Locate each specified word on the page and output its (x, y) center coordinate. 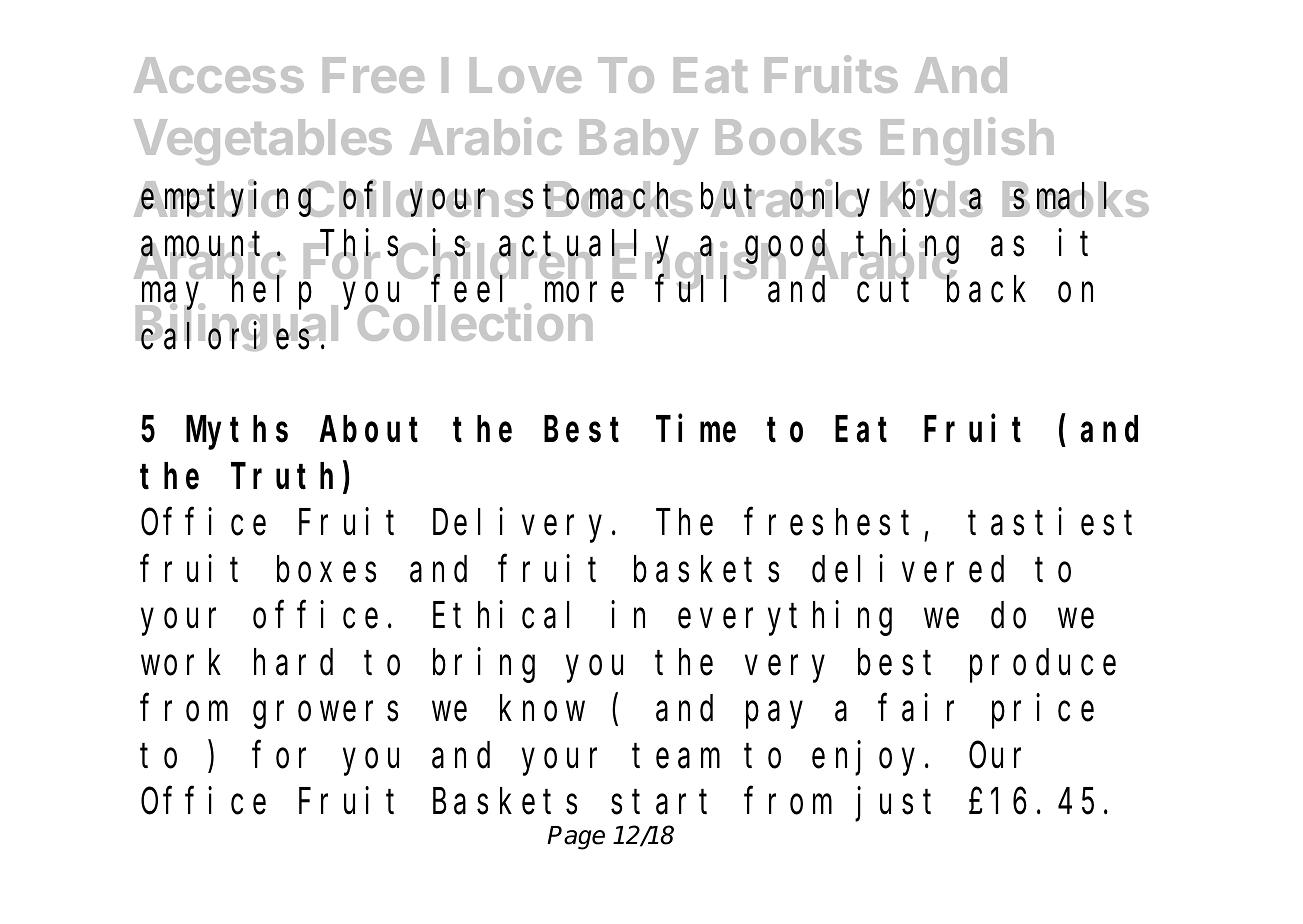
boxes (326, 569)
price (1043, 712)
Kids (932, 198)
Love (525, 75)
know (542, 709)
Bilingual (237, 327)
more (584, 293)
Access (219, 75)
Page (576, 838)
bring (484, 665)
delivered (908, 569)
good (788, 247)
